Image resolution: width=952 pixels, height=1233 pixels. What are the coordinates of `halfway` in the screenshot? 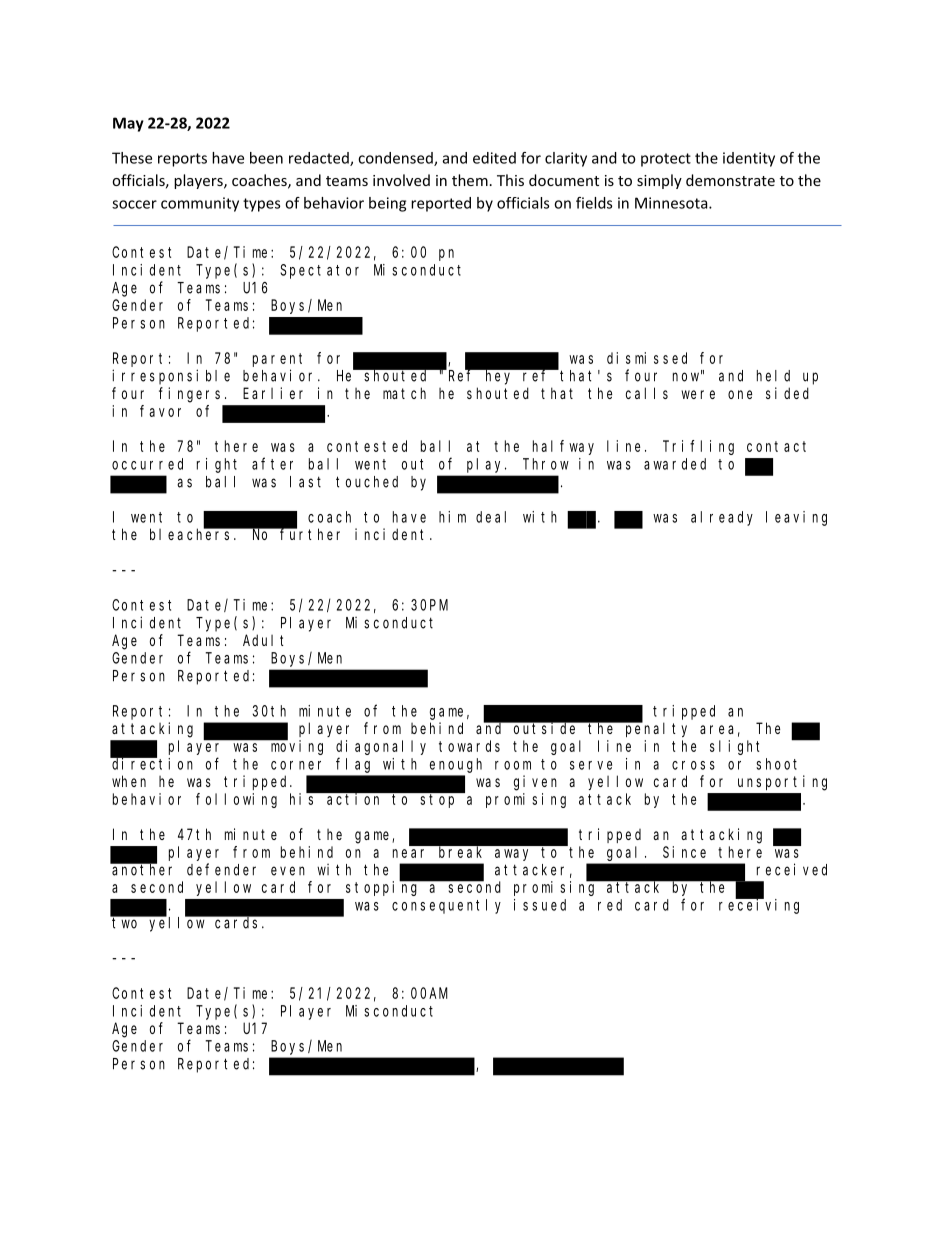 It's located at (563, 447).
